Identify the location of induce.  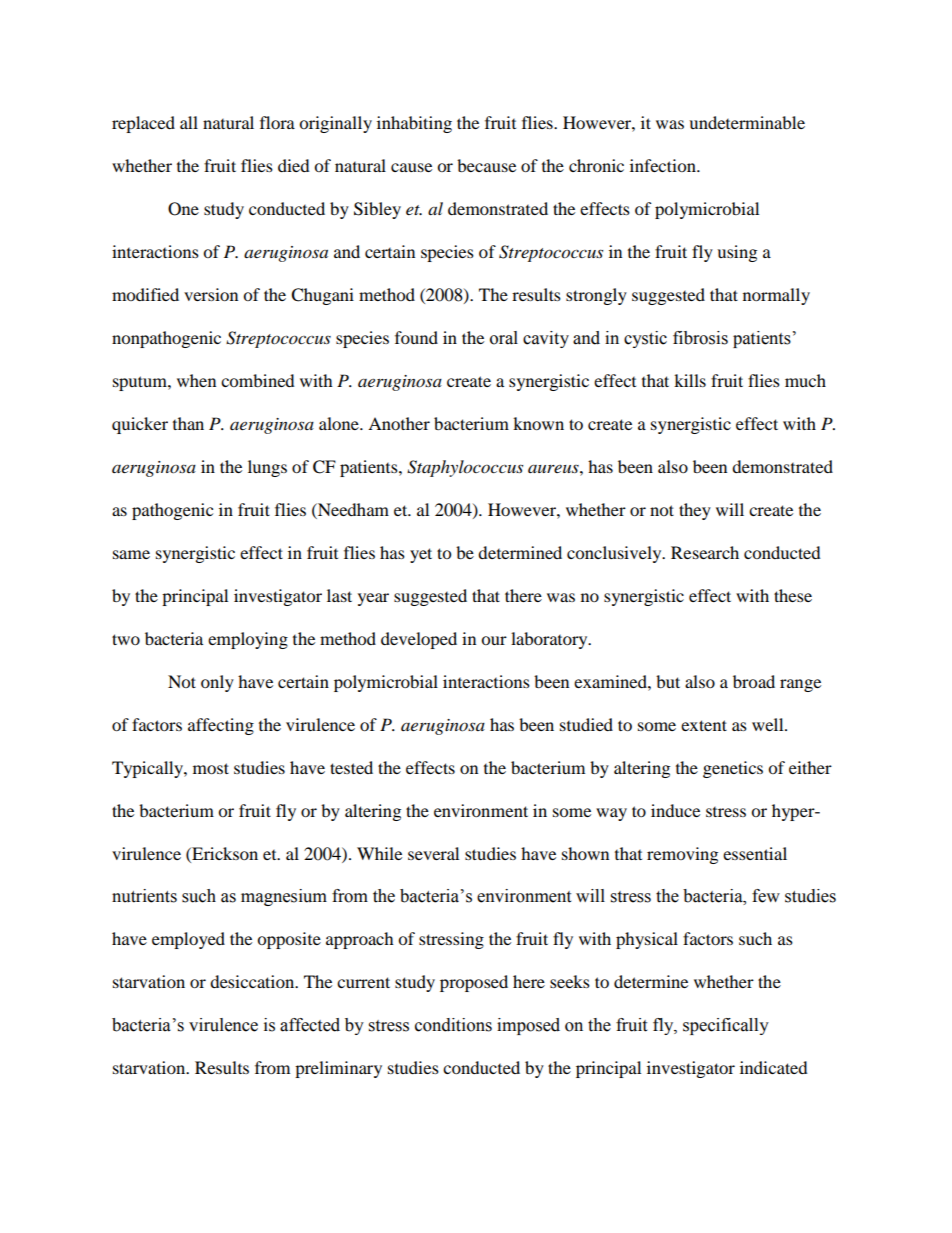
(675, 810).
